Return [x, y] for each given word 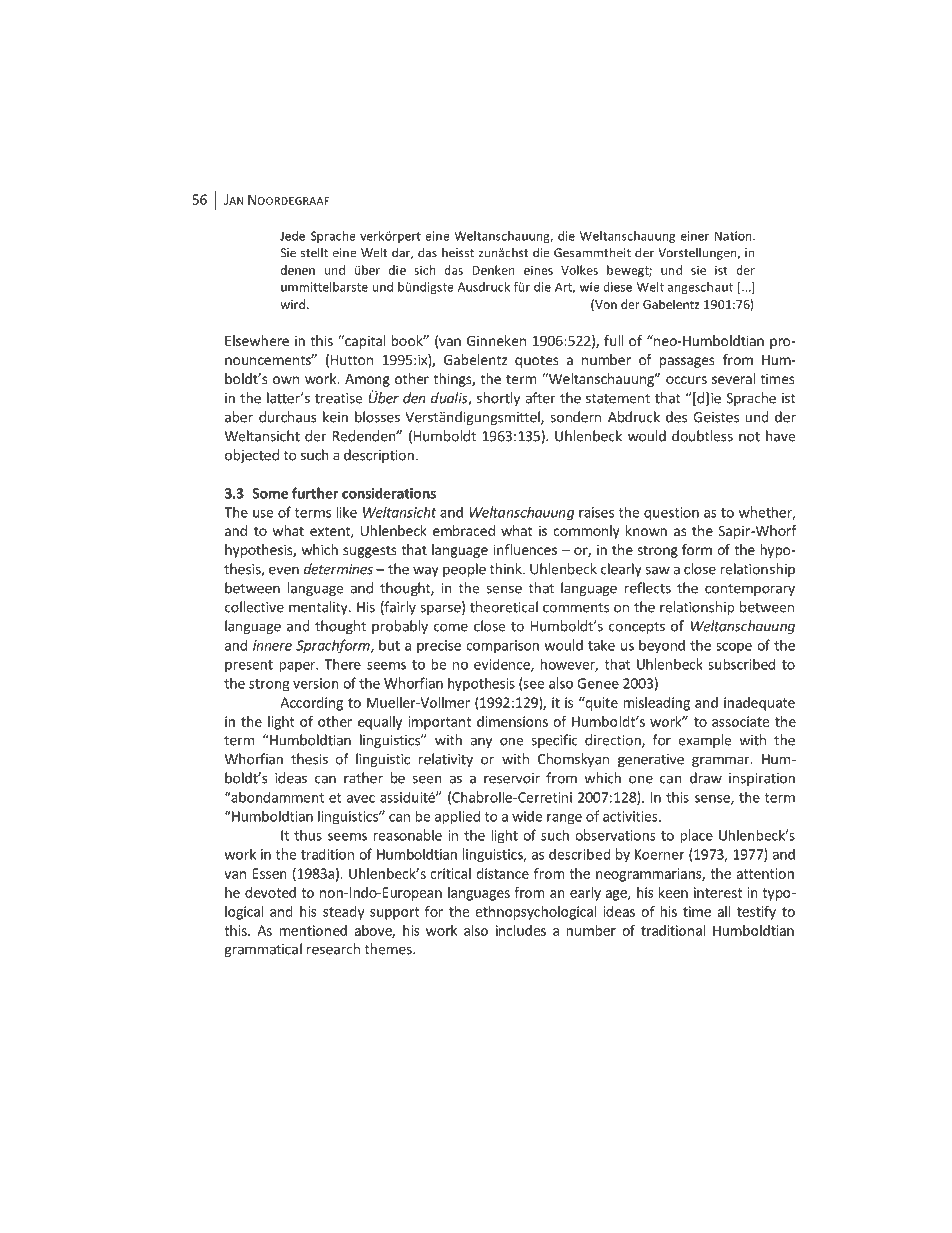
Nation [734, 236]
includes [521, 930]
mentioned [313, 930]
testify [756, 913]
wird [293, 304]
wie [590, 287]
